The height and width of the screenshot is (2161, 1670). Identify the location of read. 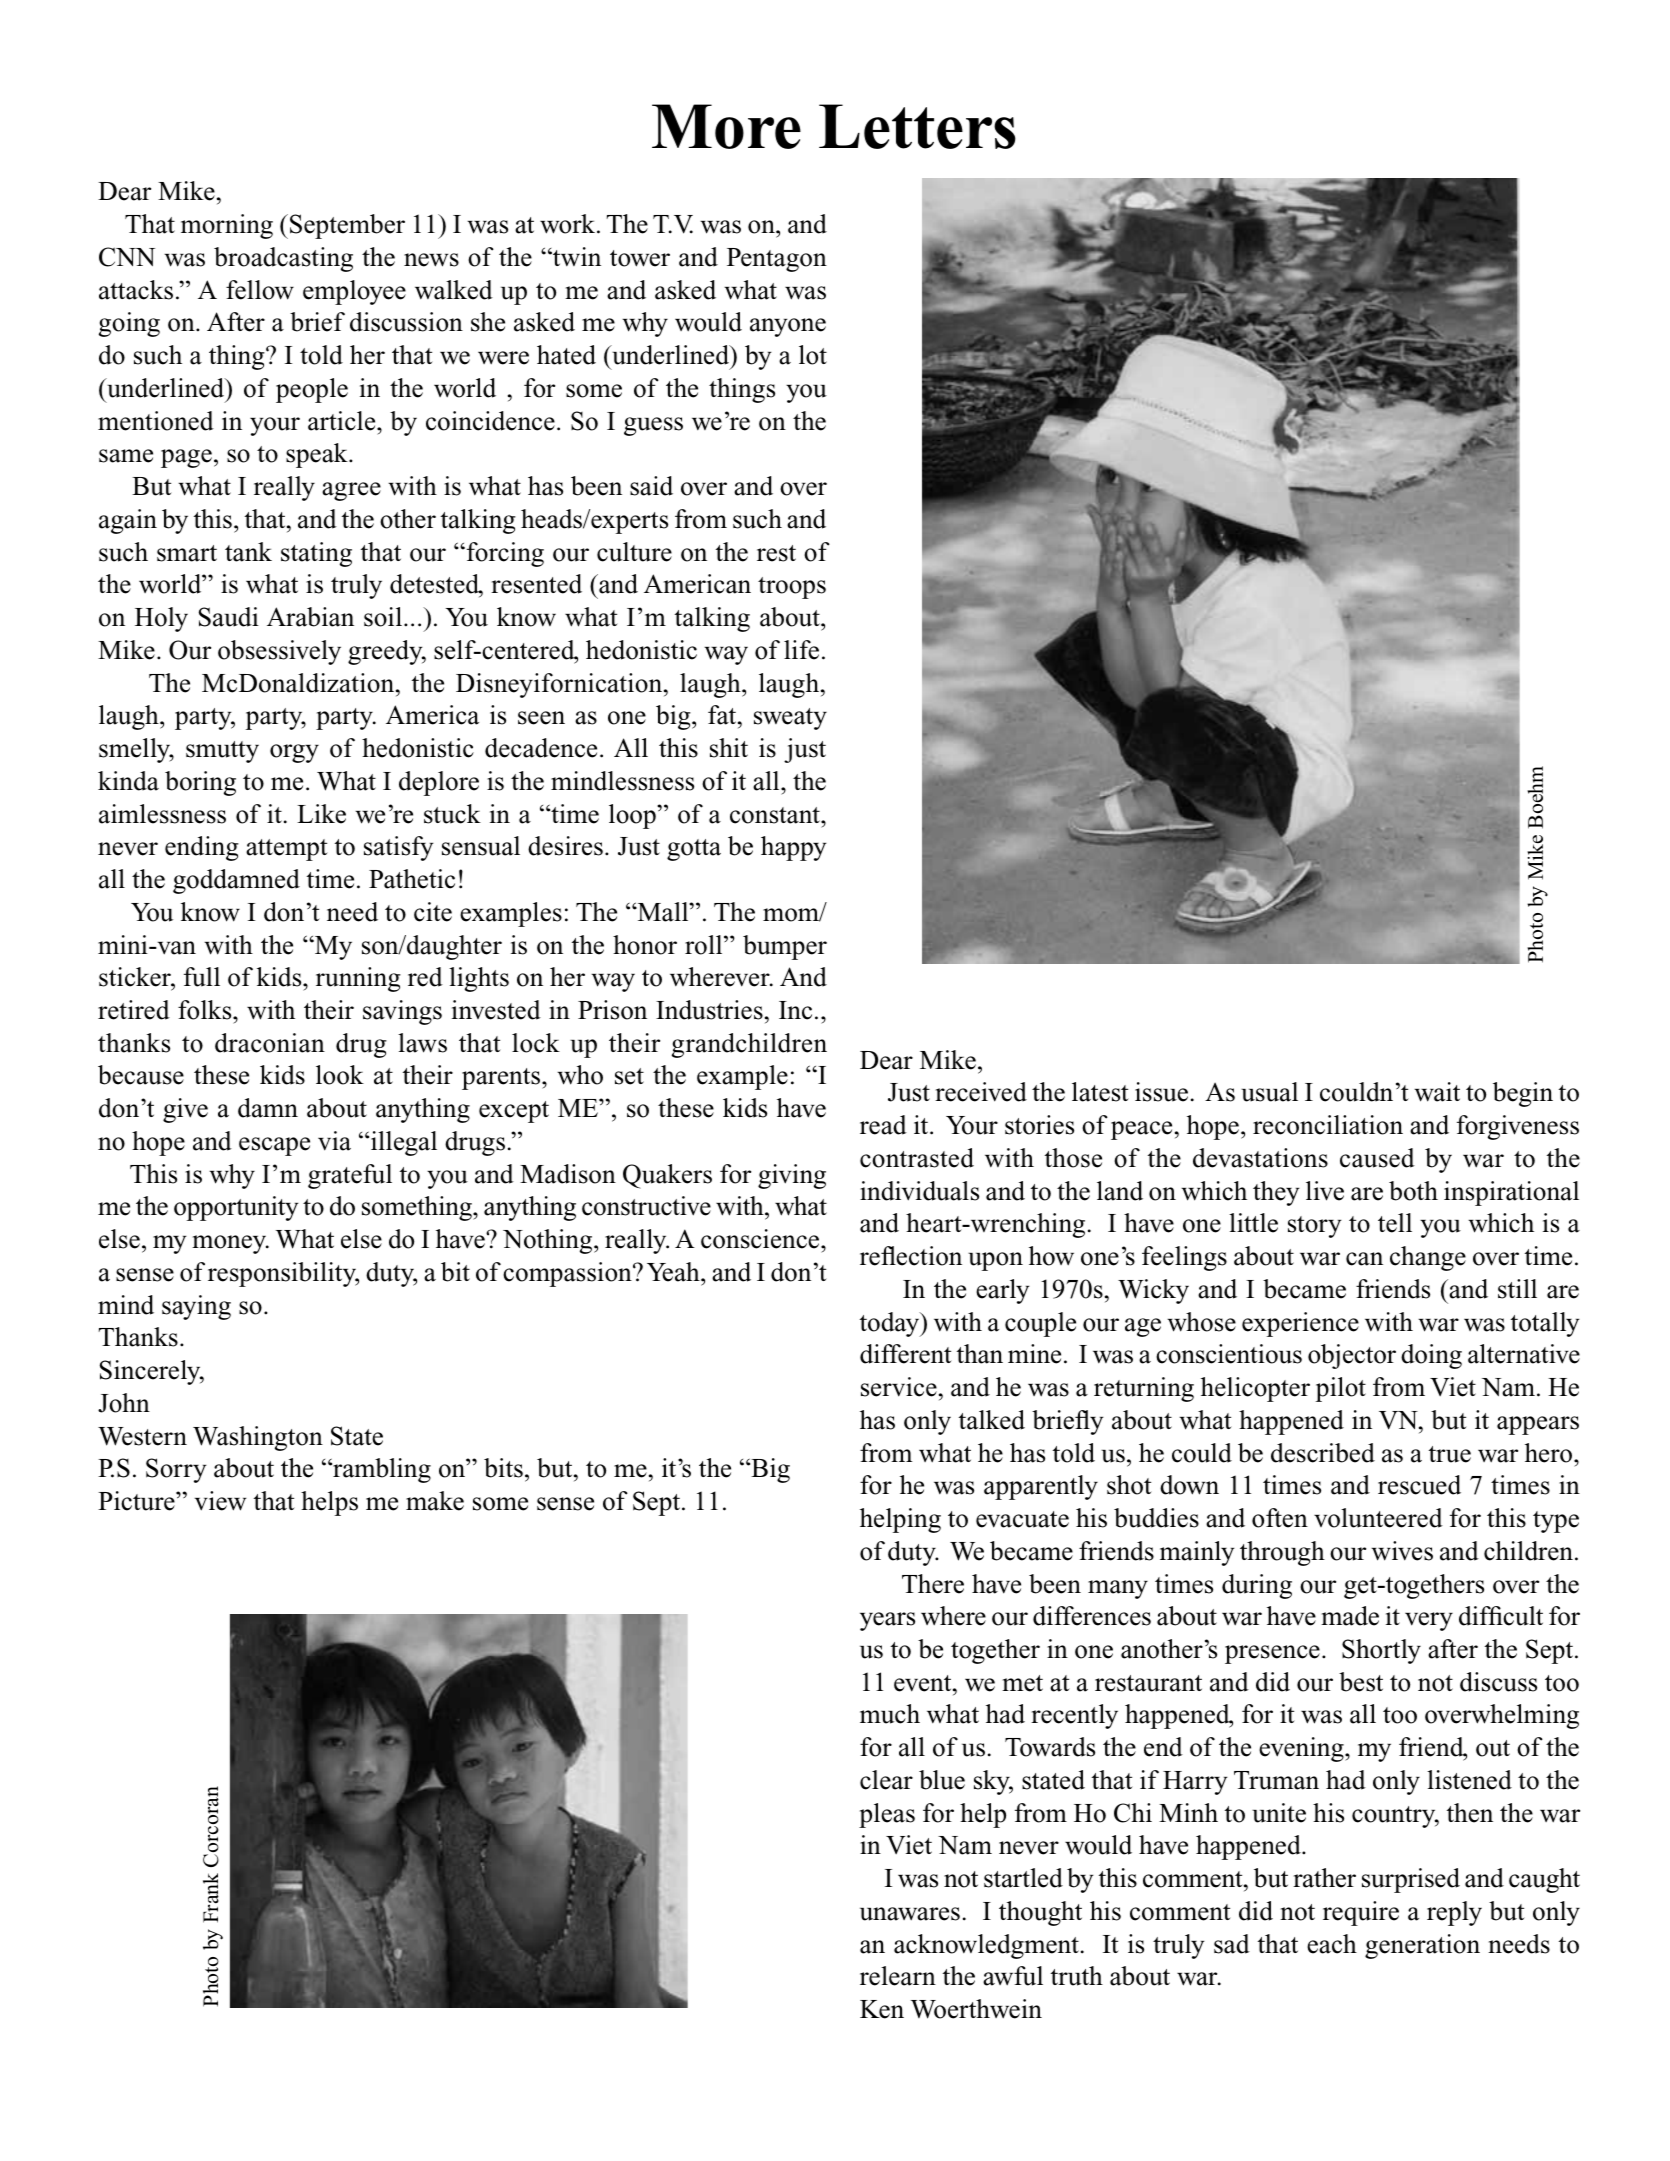
(883, 1125).
